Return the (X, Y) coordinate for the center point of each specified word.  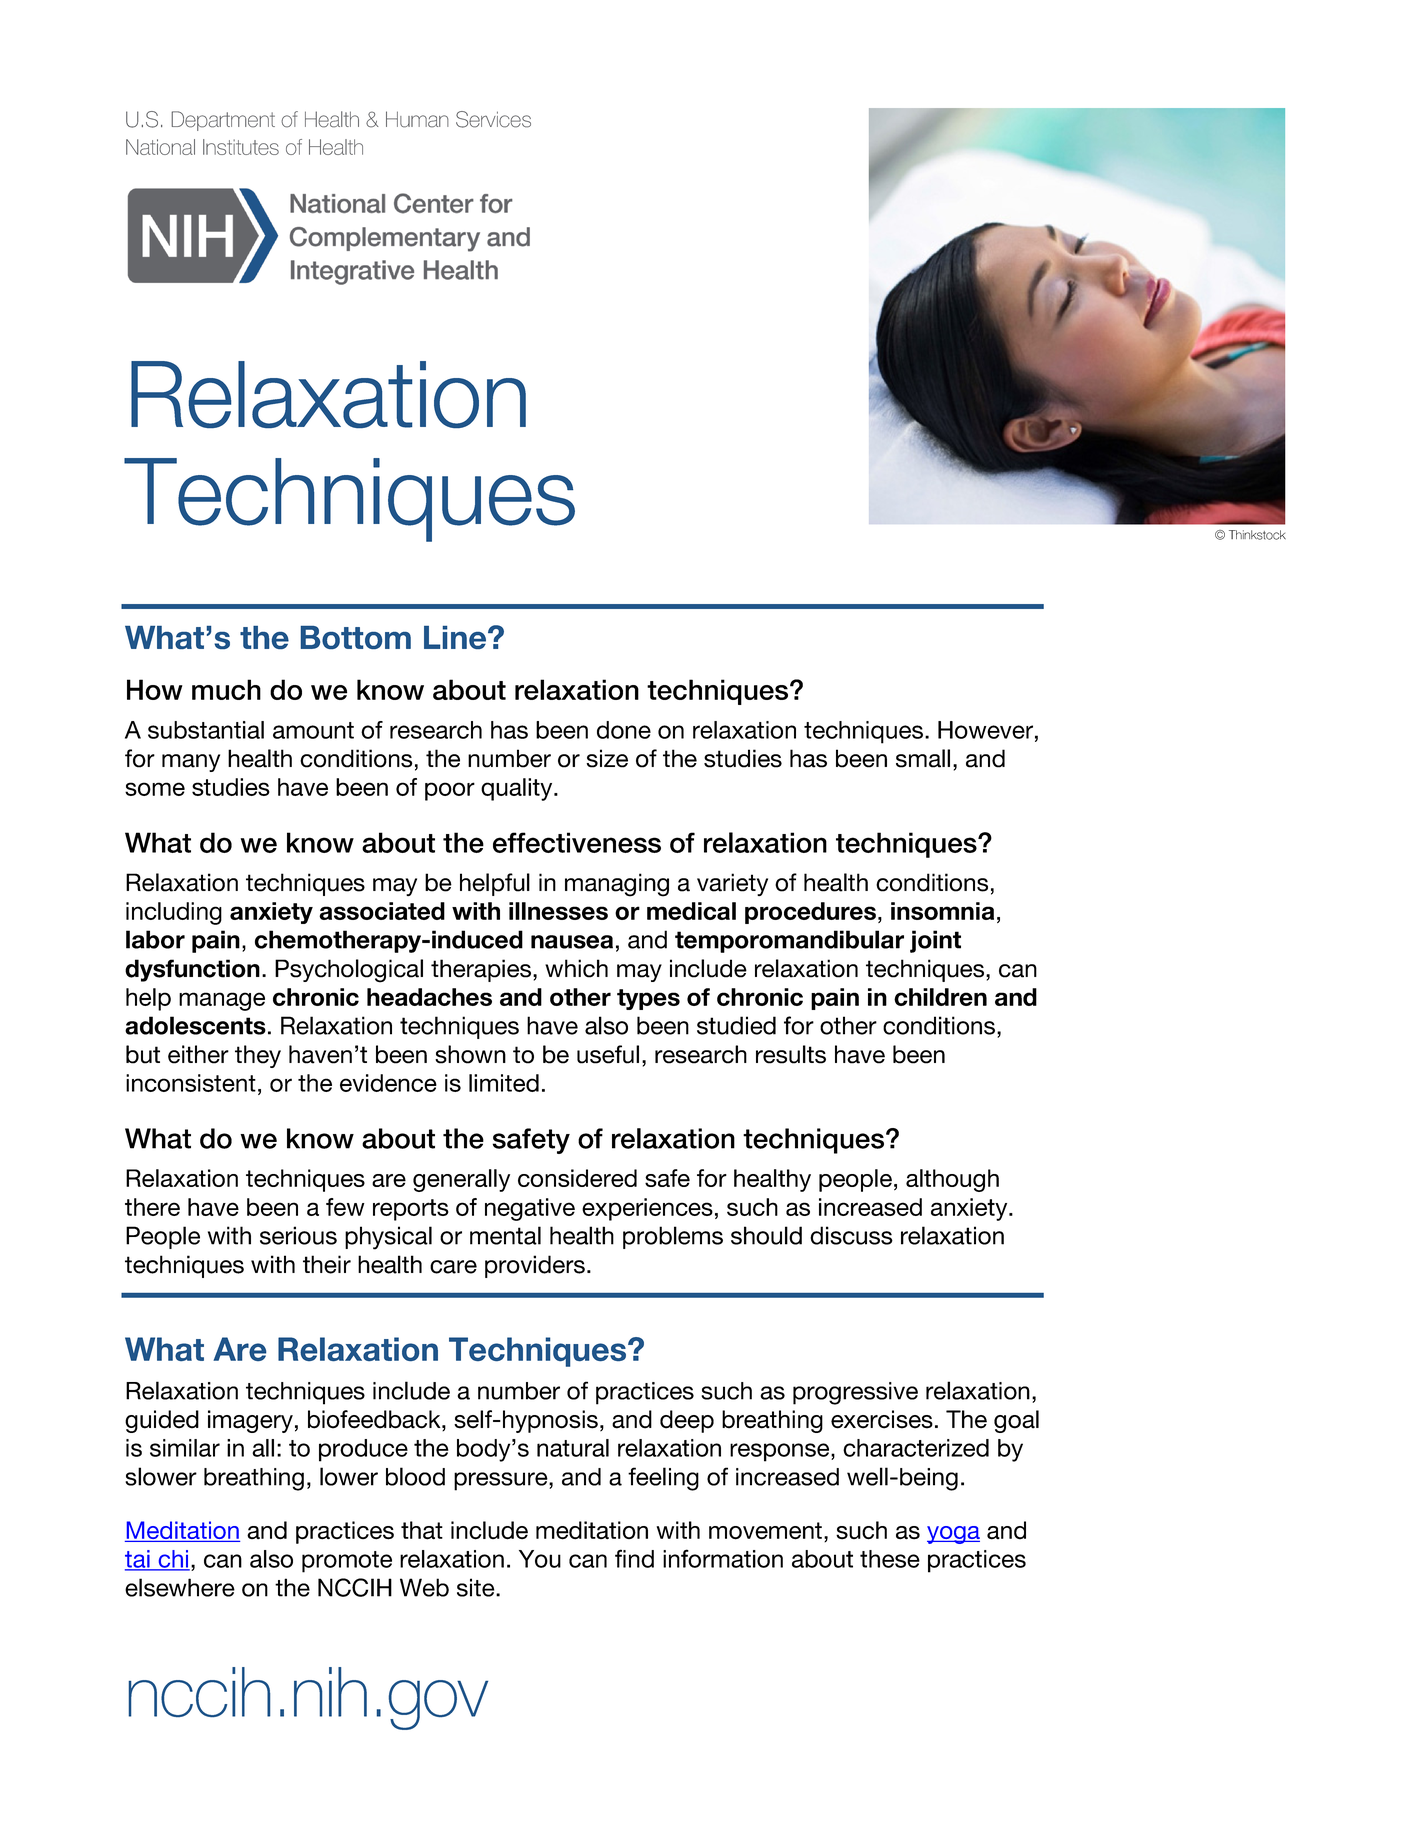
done (624, 730)
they (258, 1056)
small (923, 758)
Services (493, 119)
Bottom (356, 637)
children (940, 997)
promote (347, 1562)
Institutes (241, 147)
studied (736, 1025)
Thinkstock (1257, 535)
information (723, 1558)
